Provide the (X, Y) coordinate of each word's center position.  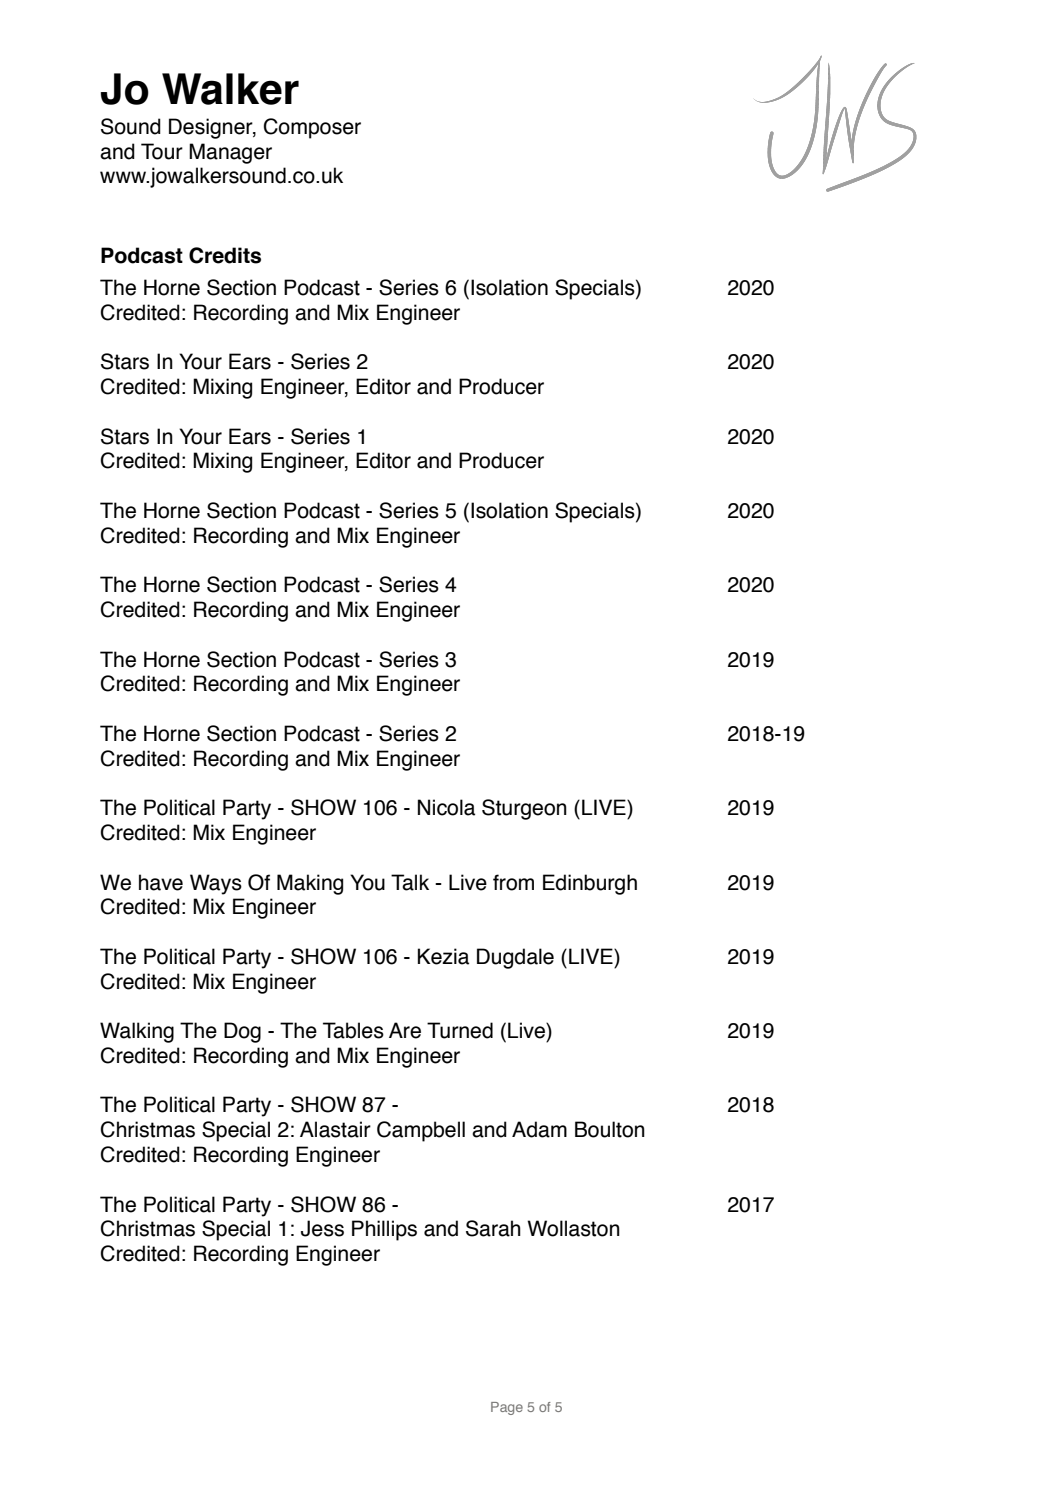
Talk (410, 882)
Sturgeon (524, 809)
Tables (353, 1030)
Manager (230, 153)
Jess (322, 1228)
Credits (225, 255)
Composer (312, 128)
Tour (162, 151)
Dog (242, 1032)
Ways (216, 884)
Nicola (446, 807)
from (513, 882)
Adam (539, 1129)
